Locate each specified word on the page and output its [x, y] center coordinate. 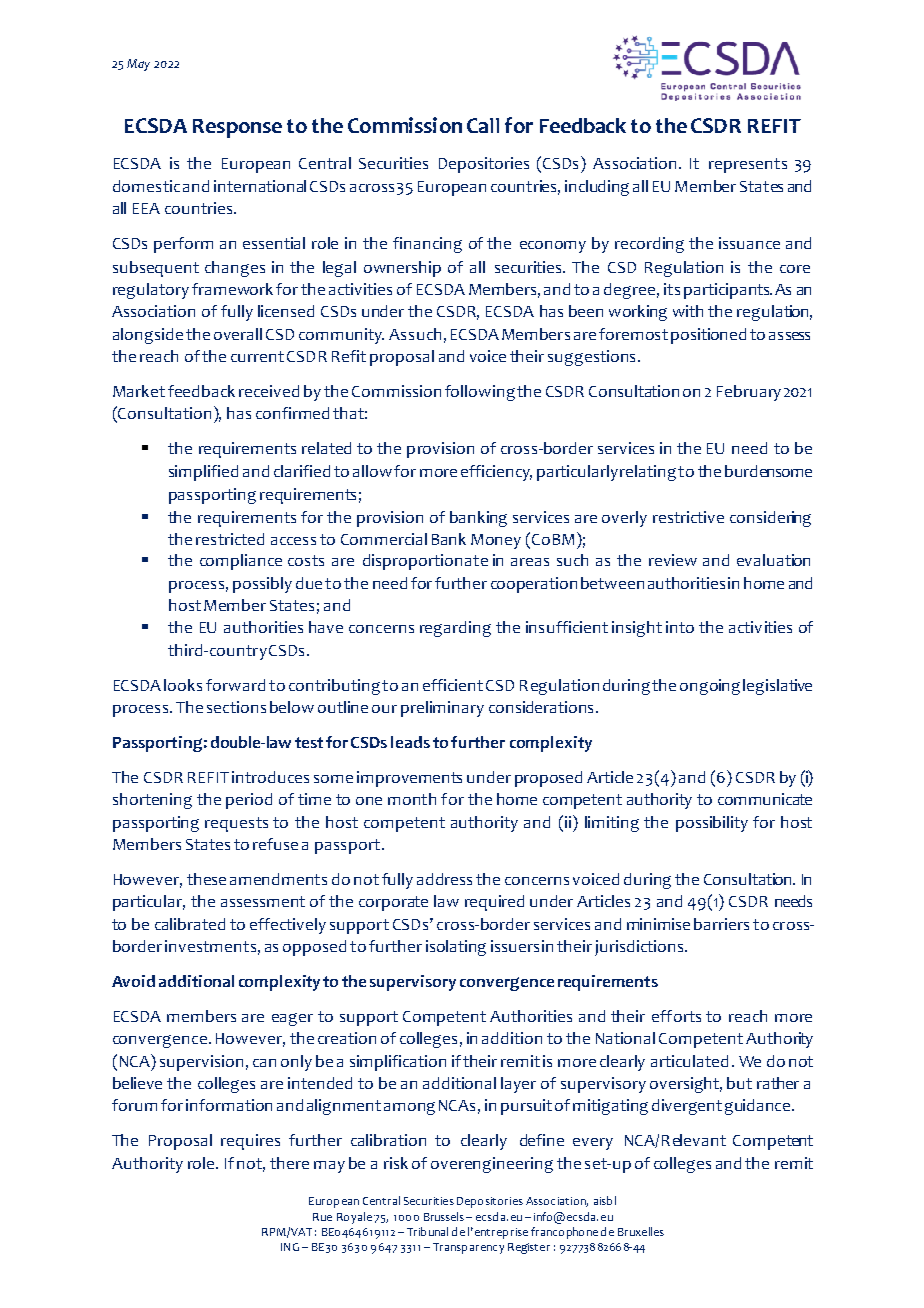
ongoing [710, 687]
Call [483, 125]
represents [748, 165]
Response [237, 128]
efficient [453, 685]
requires [250, 1142]
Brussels [444, 1216]
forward [235, 685]
